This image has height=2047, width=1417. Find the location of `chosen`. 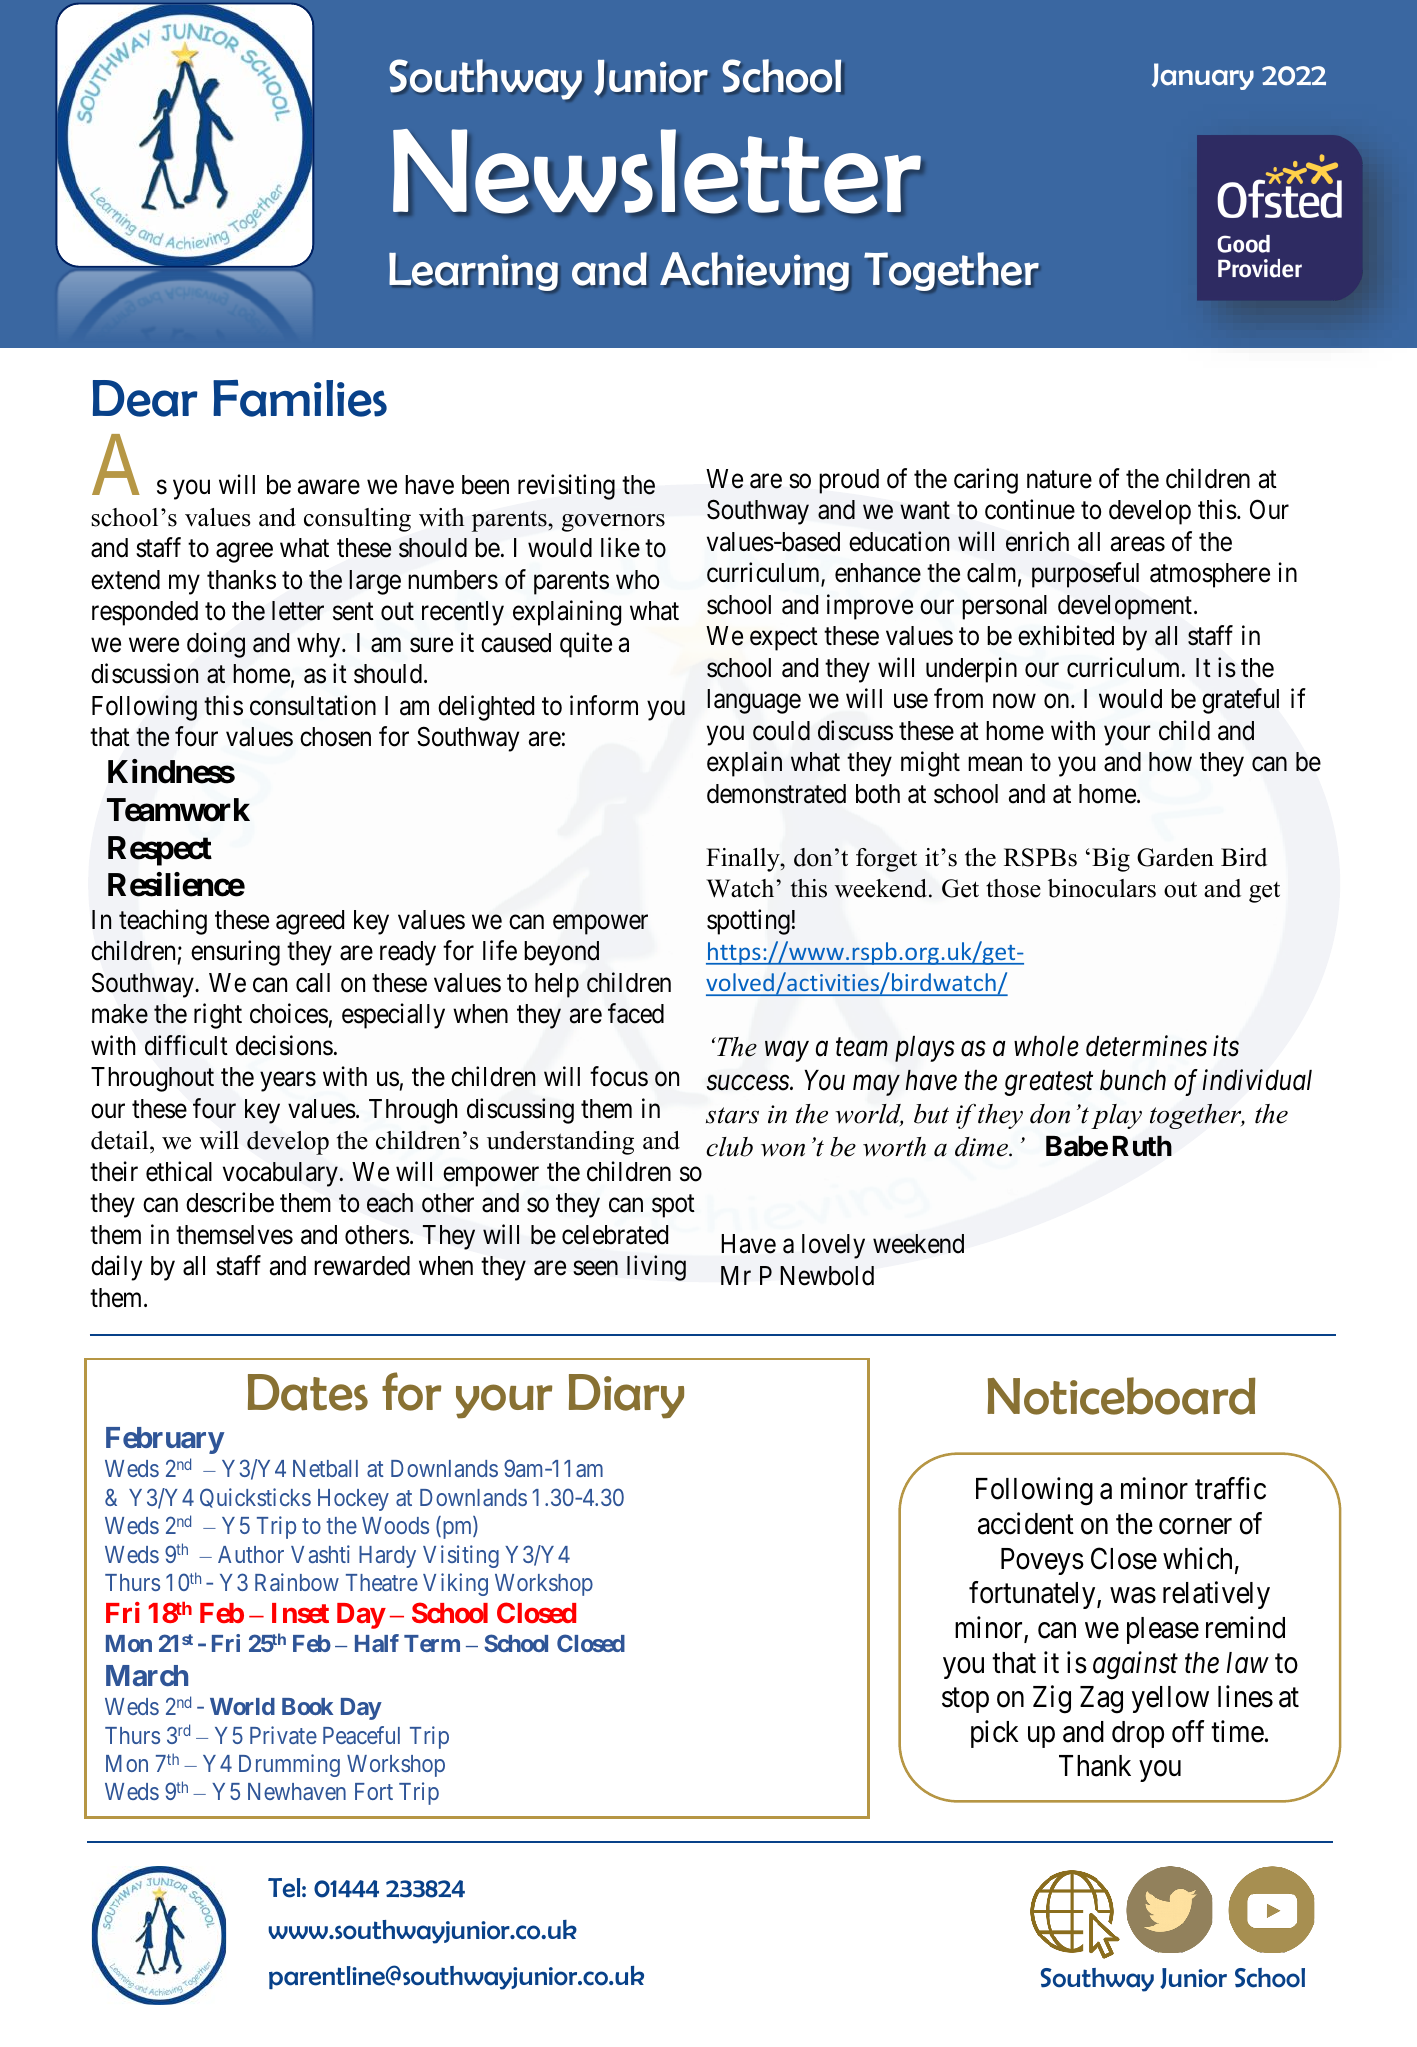

chosen is located at coordinates (335, 737).
